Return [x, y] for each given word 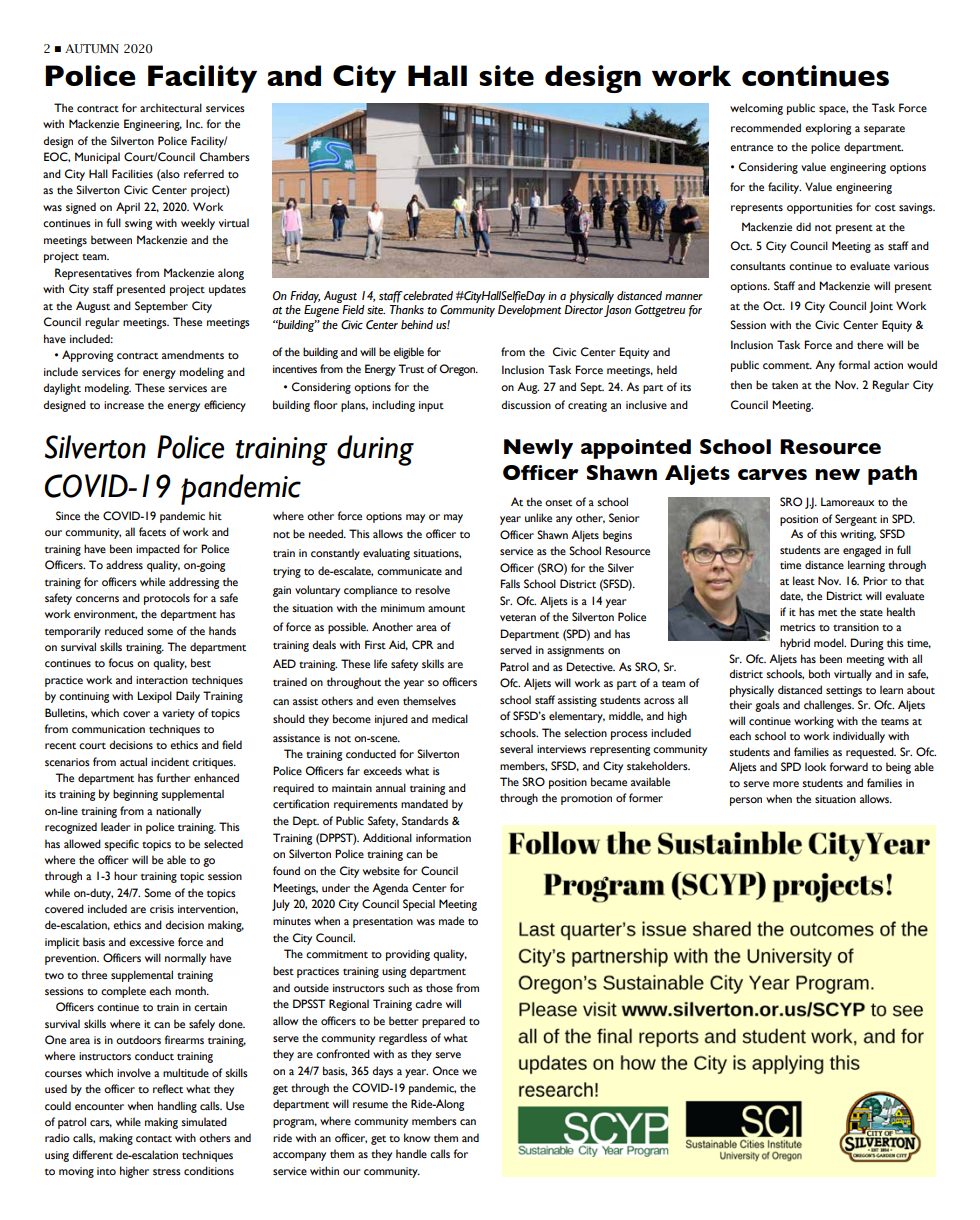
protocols [167, 599]
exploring [828, 129]
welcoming [756, 109]
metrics [798, 627]
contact [154, 1138]
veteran [518, 618]
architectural [171, 107]
